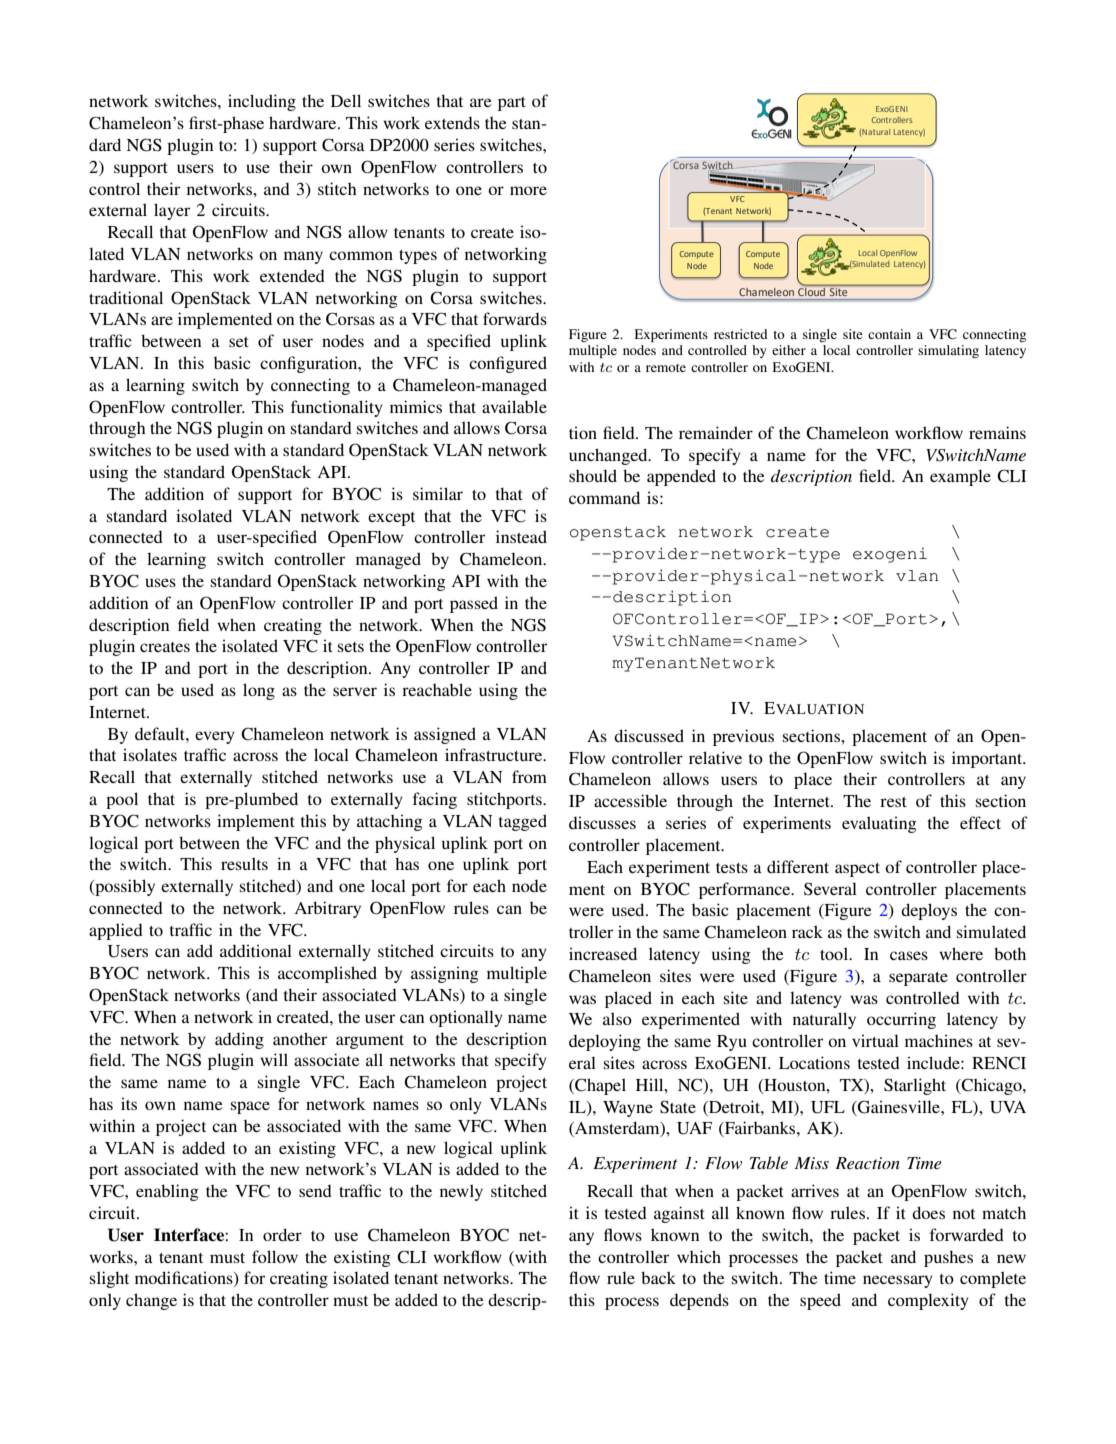 Image resolution: width=1116 pixels, height=1444 pixels. What do you see at coordinates (512, 104) in the document?
I see `part` at bounding box center [512, 104].
